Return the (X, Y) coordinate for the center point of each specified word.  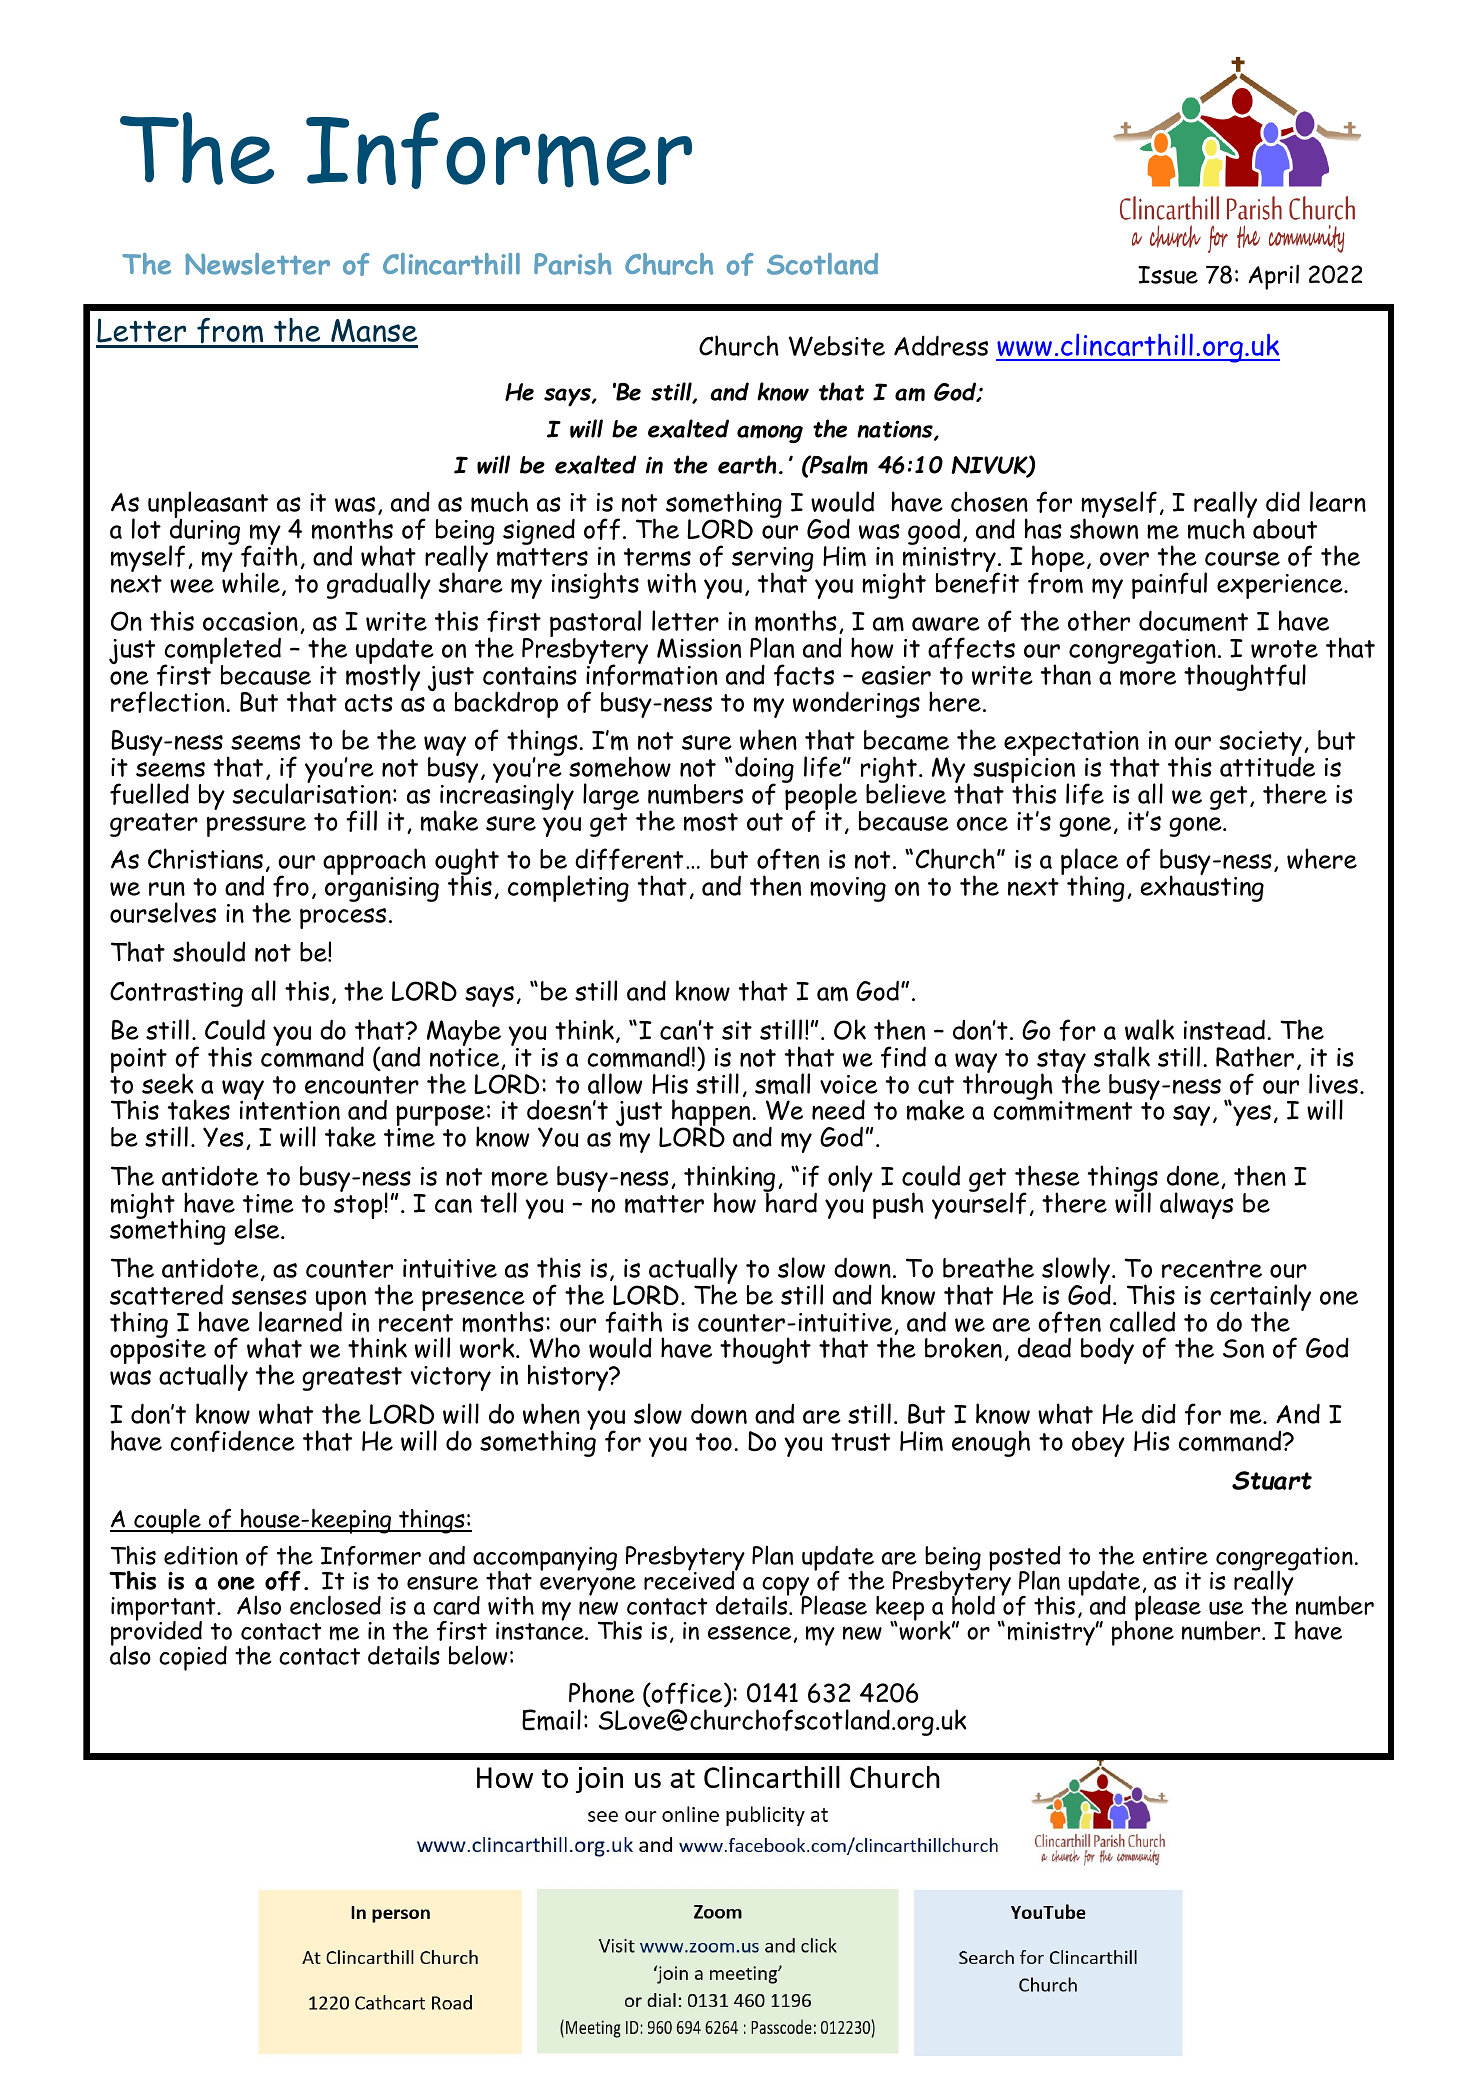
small (782, 1084)
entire (1175, 1556)
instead (1224, 1029)
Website (837, 346)
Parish (573, 264)
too (714, 1442)
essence (749, 1633)
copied (193, 1658)
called (1142, 1321)
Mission (699, 648)
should (209, 951)
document (1193, 621)
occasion (250, 621)
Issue (1168, 275)
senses (269, 1297)
